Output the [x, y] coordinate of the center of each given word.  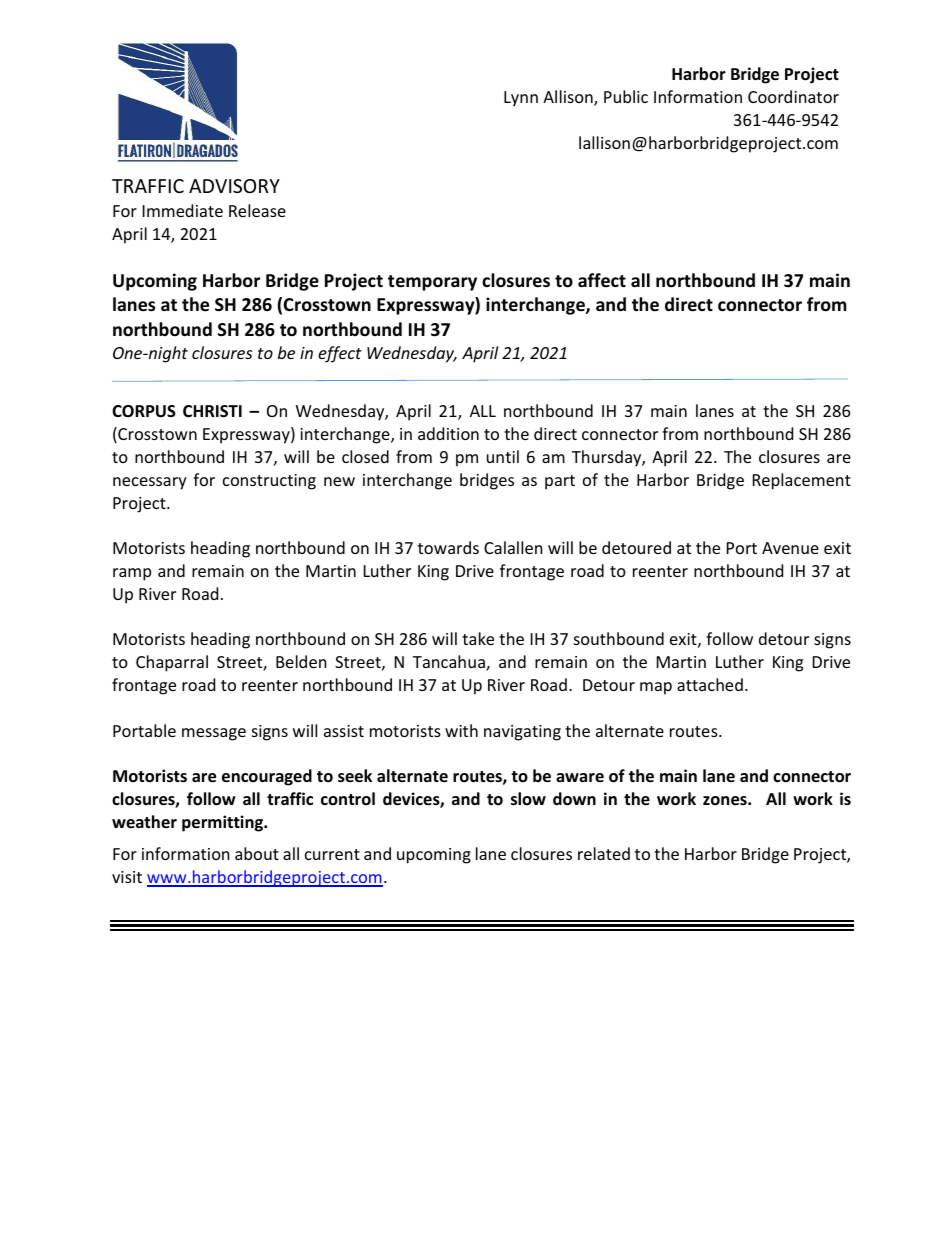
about [257, 853]
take [478, 638]
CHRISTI [212, 411]
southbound [619, 638]
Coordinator [793, 96]
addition [448, 433]
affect [602, 280]
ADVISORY [234, 186]
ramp [132, 574]
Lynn [521, 99]
